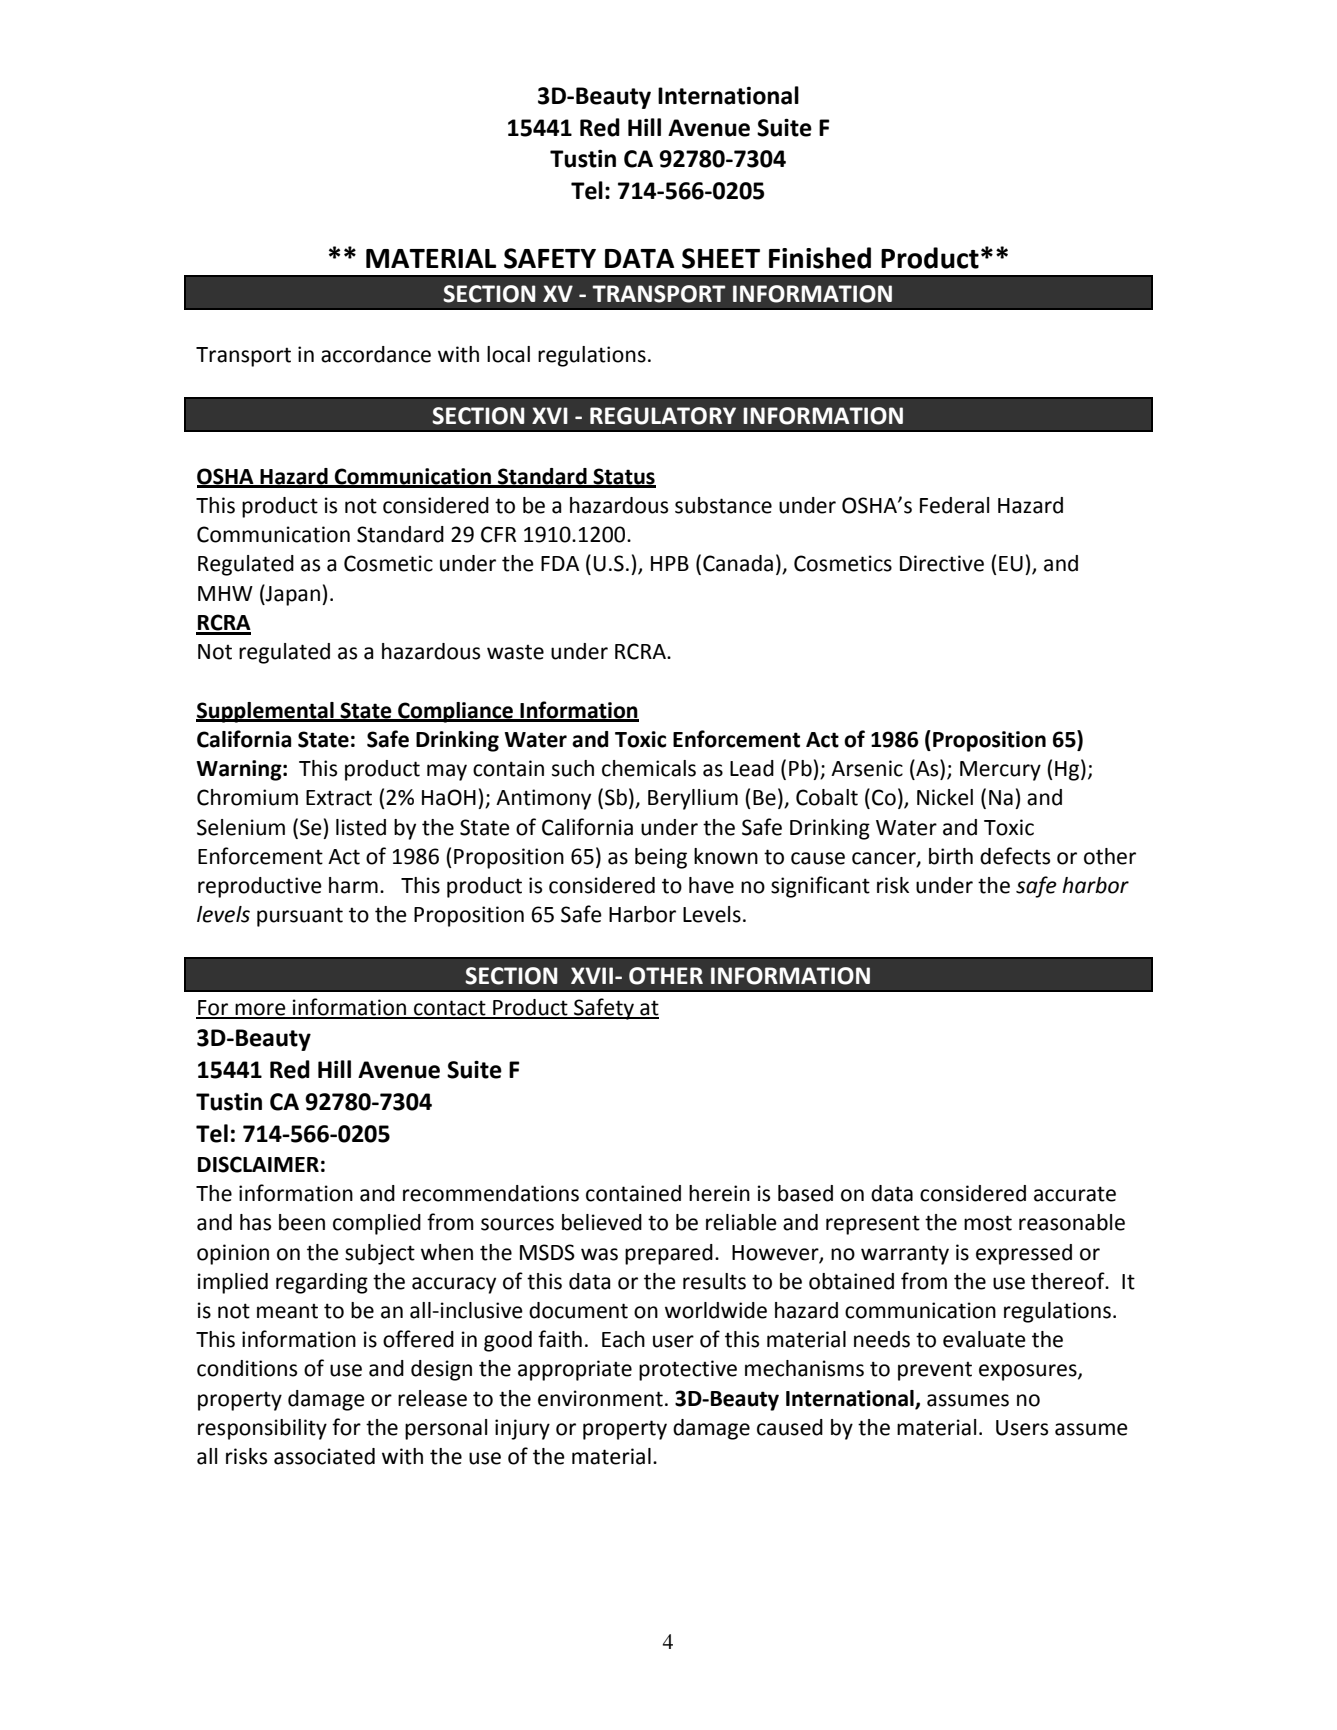 The height and width of the screenshot is (1730, 1337). What do you see at coordinates (324, 1456) in the screenshot?
I see `associated` at bounding box center [324, 1456].
